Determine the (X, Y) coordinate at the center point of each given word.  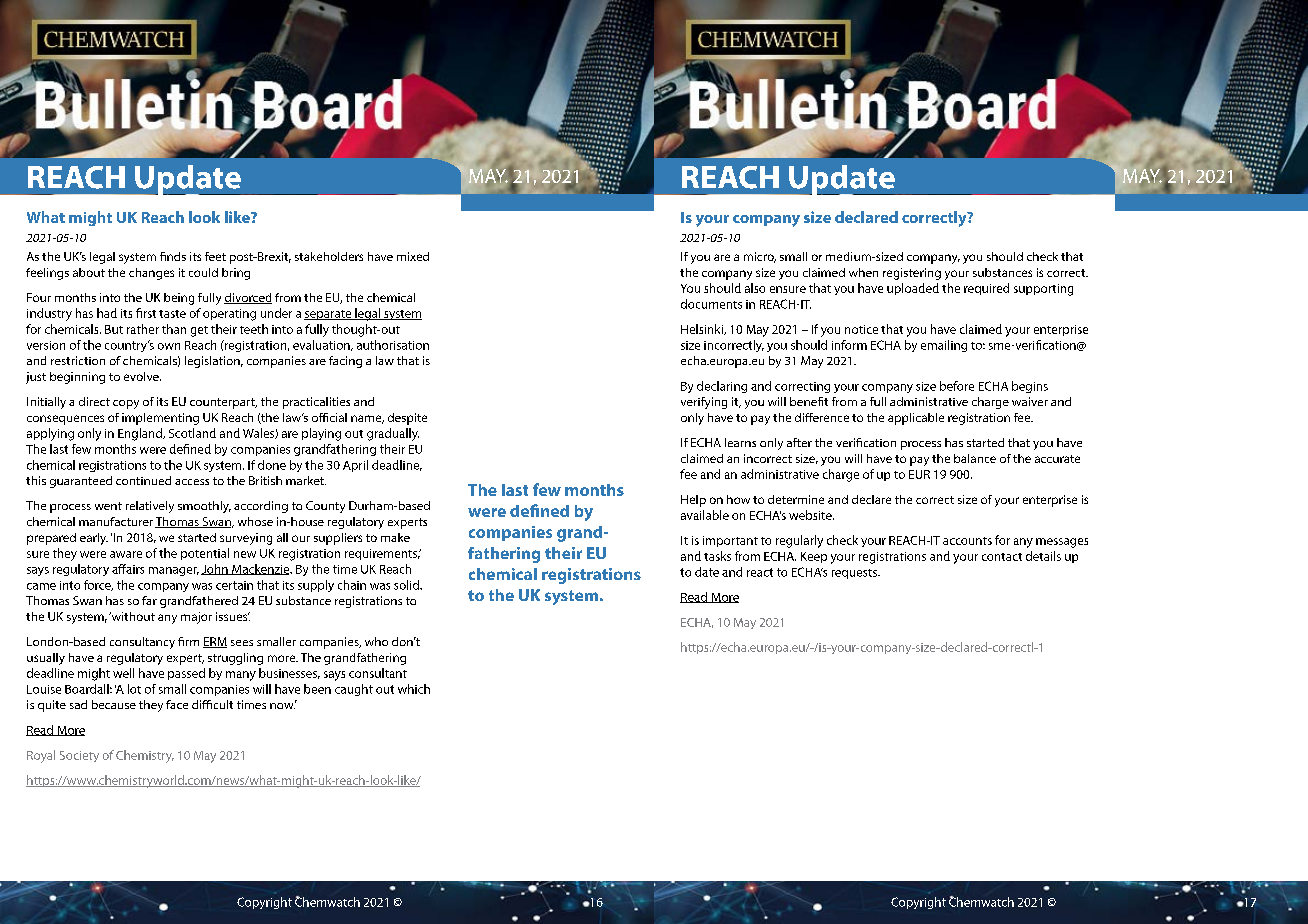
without (132, 616)
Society (79, 756)
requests (855, 574)
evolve (142, 376)
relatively (150, 507)
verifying (704, 403)
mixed (413, 256)
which (414, 689)
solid (407, 585)
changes (151, 274)
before (957, 386)
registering (912, 274)
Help (693, 501)
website (811, 515)
